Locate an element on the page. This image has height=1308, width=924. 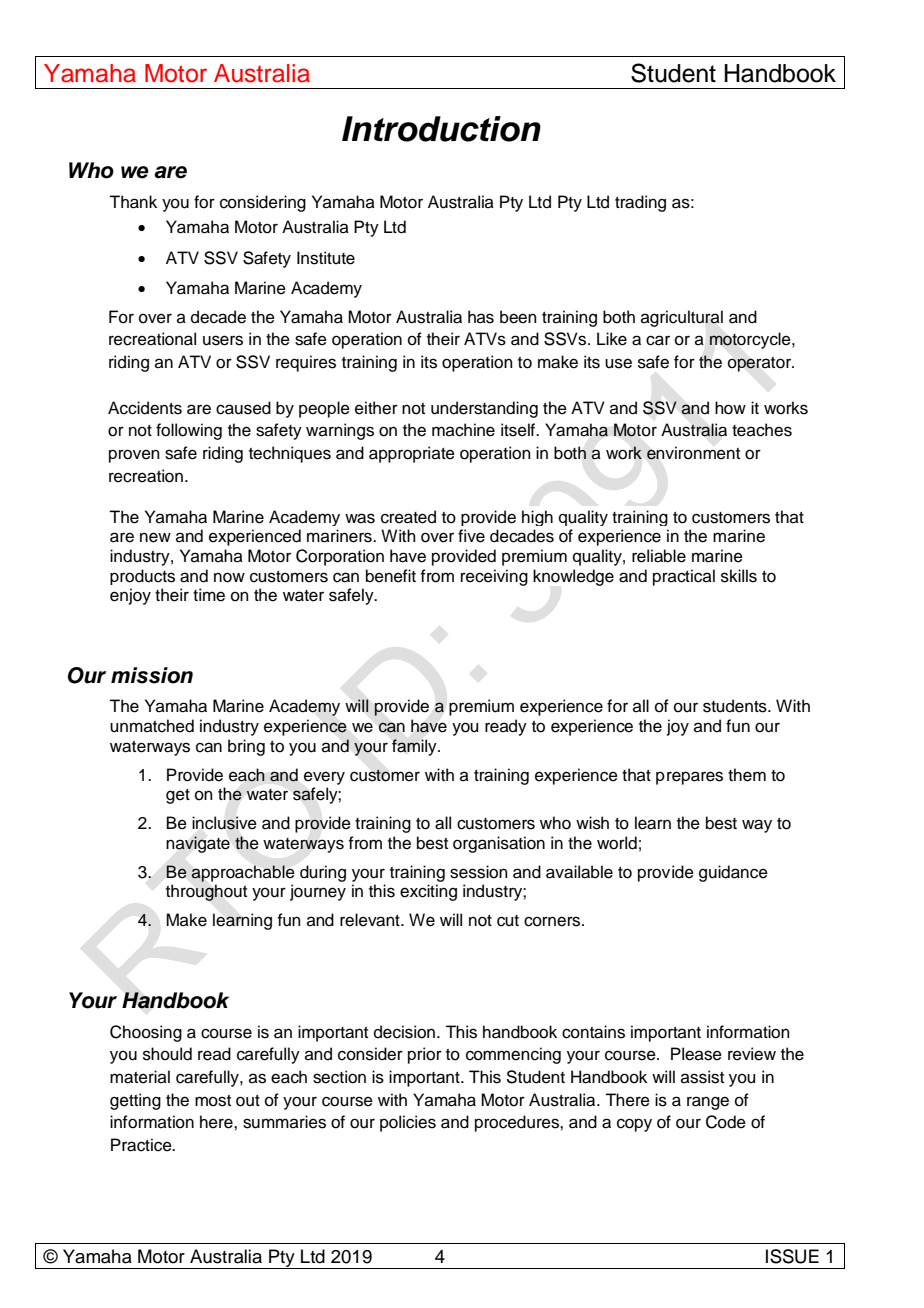
trading is located at coordinates (640, 203).
